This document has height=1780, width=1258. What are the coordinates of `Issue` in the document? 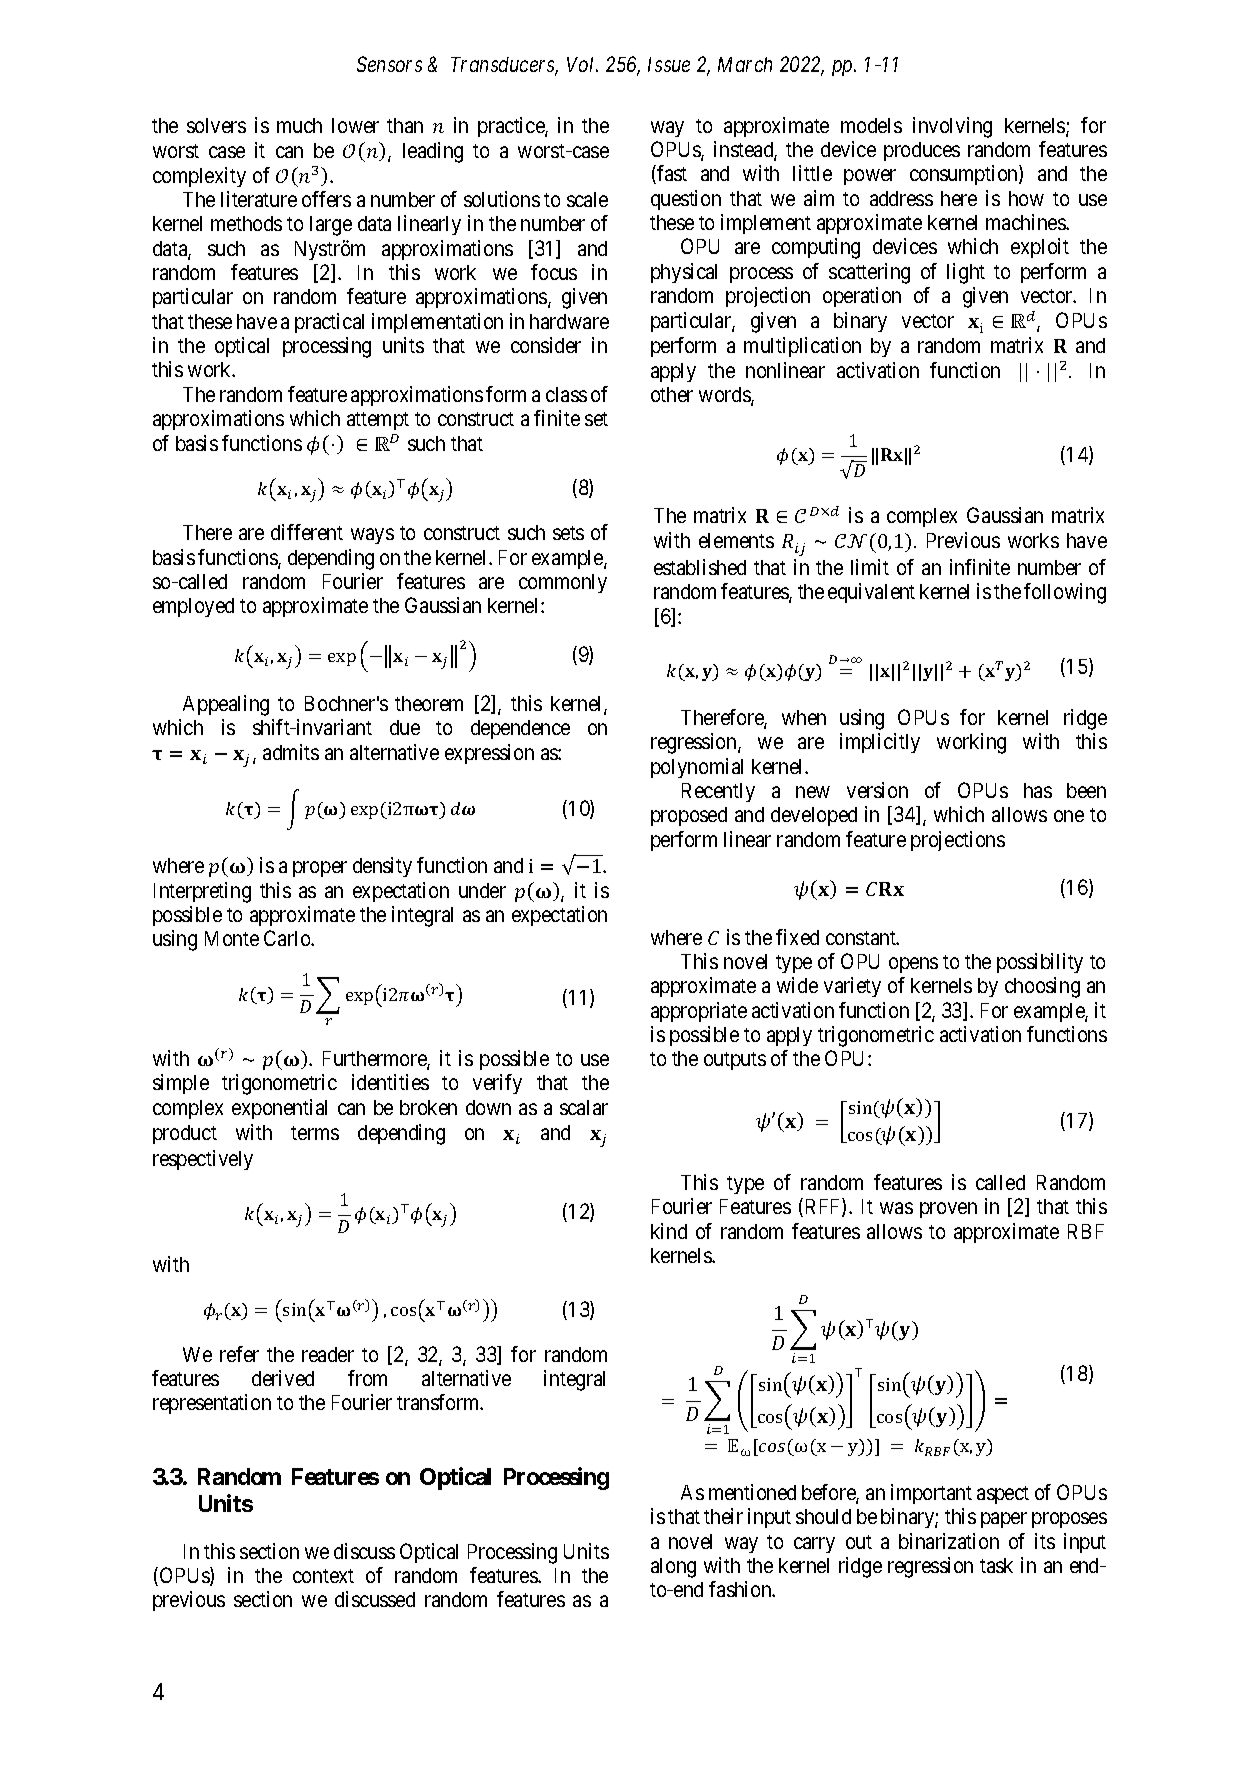 It's located at (669, 64).
